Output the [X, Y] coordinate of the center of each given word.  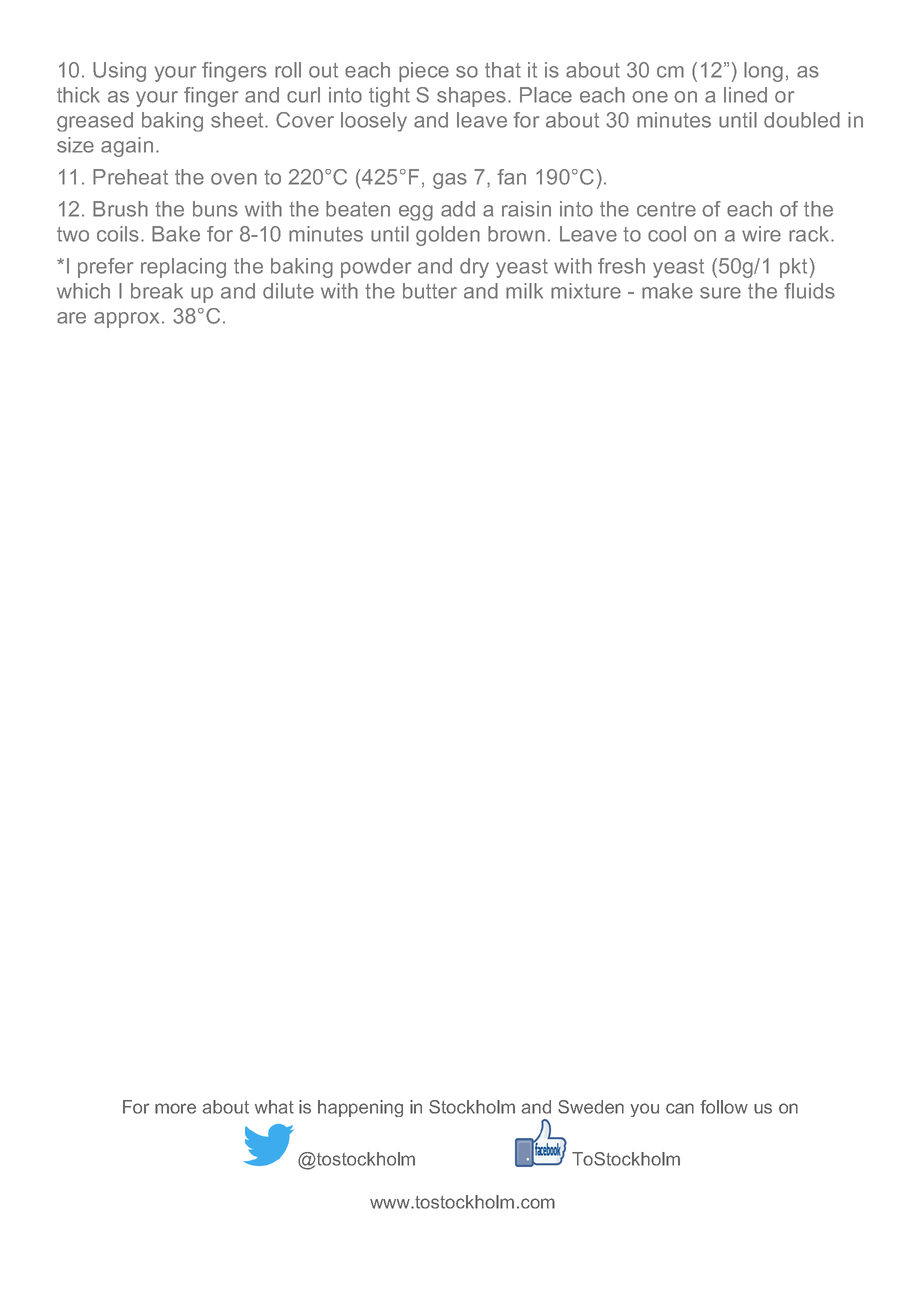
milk [524, 291]
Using [119, 72]
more [175, 1108]
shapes [471, 97]
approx [128, 320]
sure [720, 293]
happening [360, 1108]
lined [745, 95]
